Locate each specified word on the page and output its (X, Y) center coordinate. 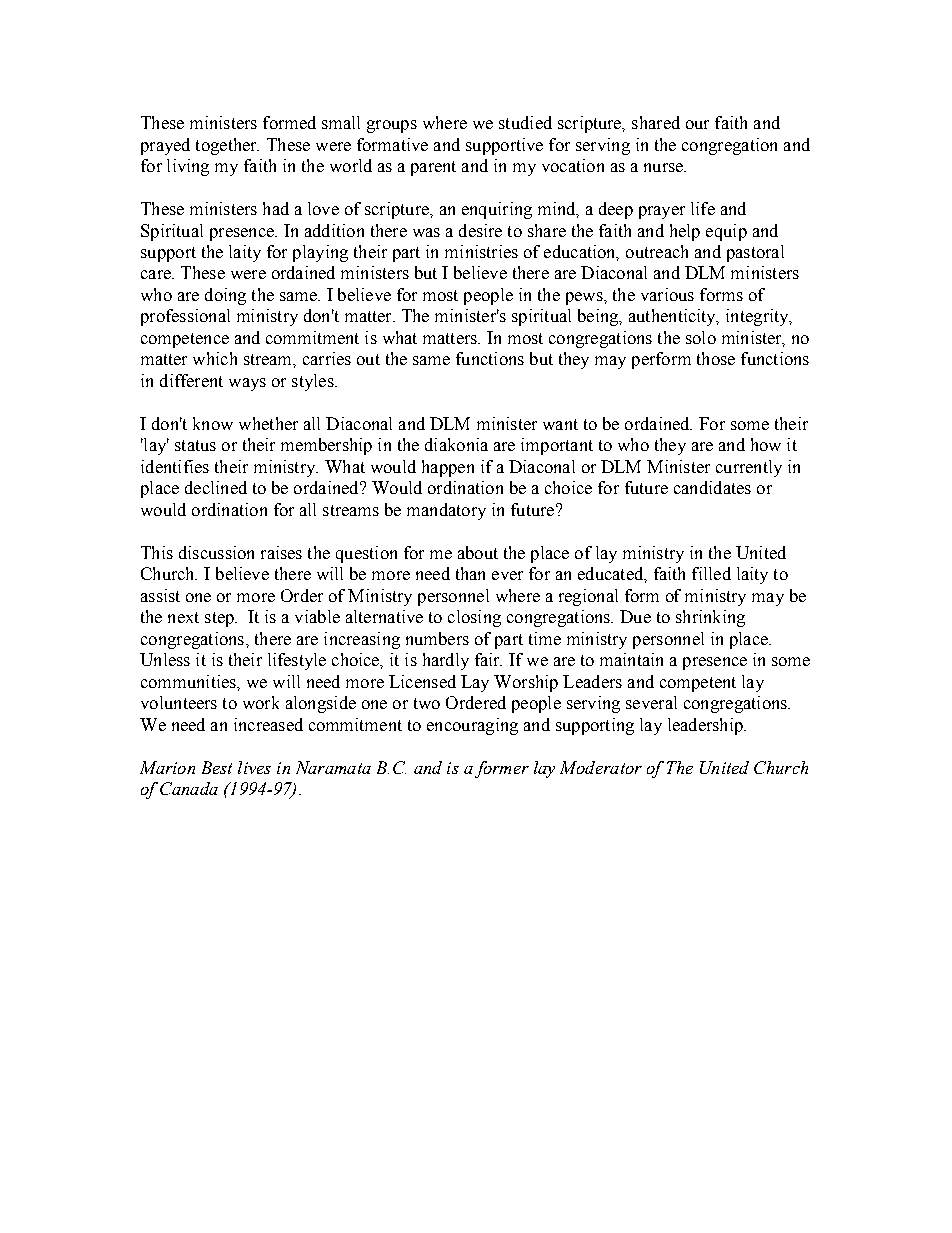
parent (433, 168)
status (195, 445)
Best (217, 767)
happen (448, 468)
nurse (664, 167)
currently (749, 468)
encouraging (472, 726)
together (227, 146)
